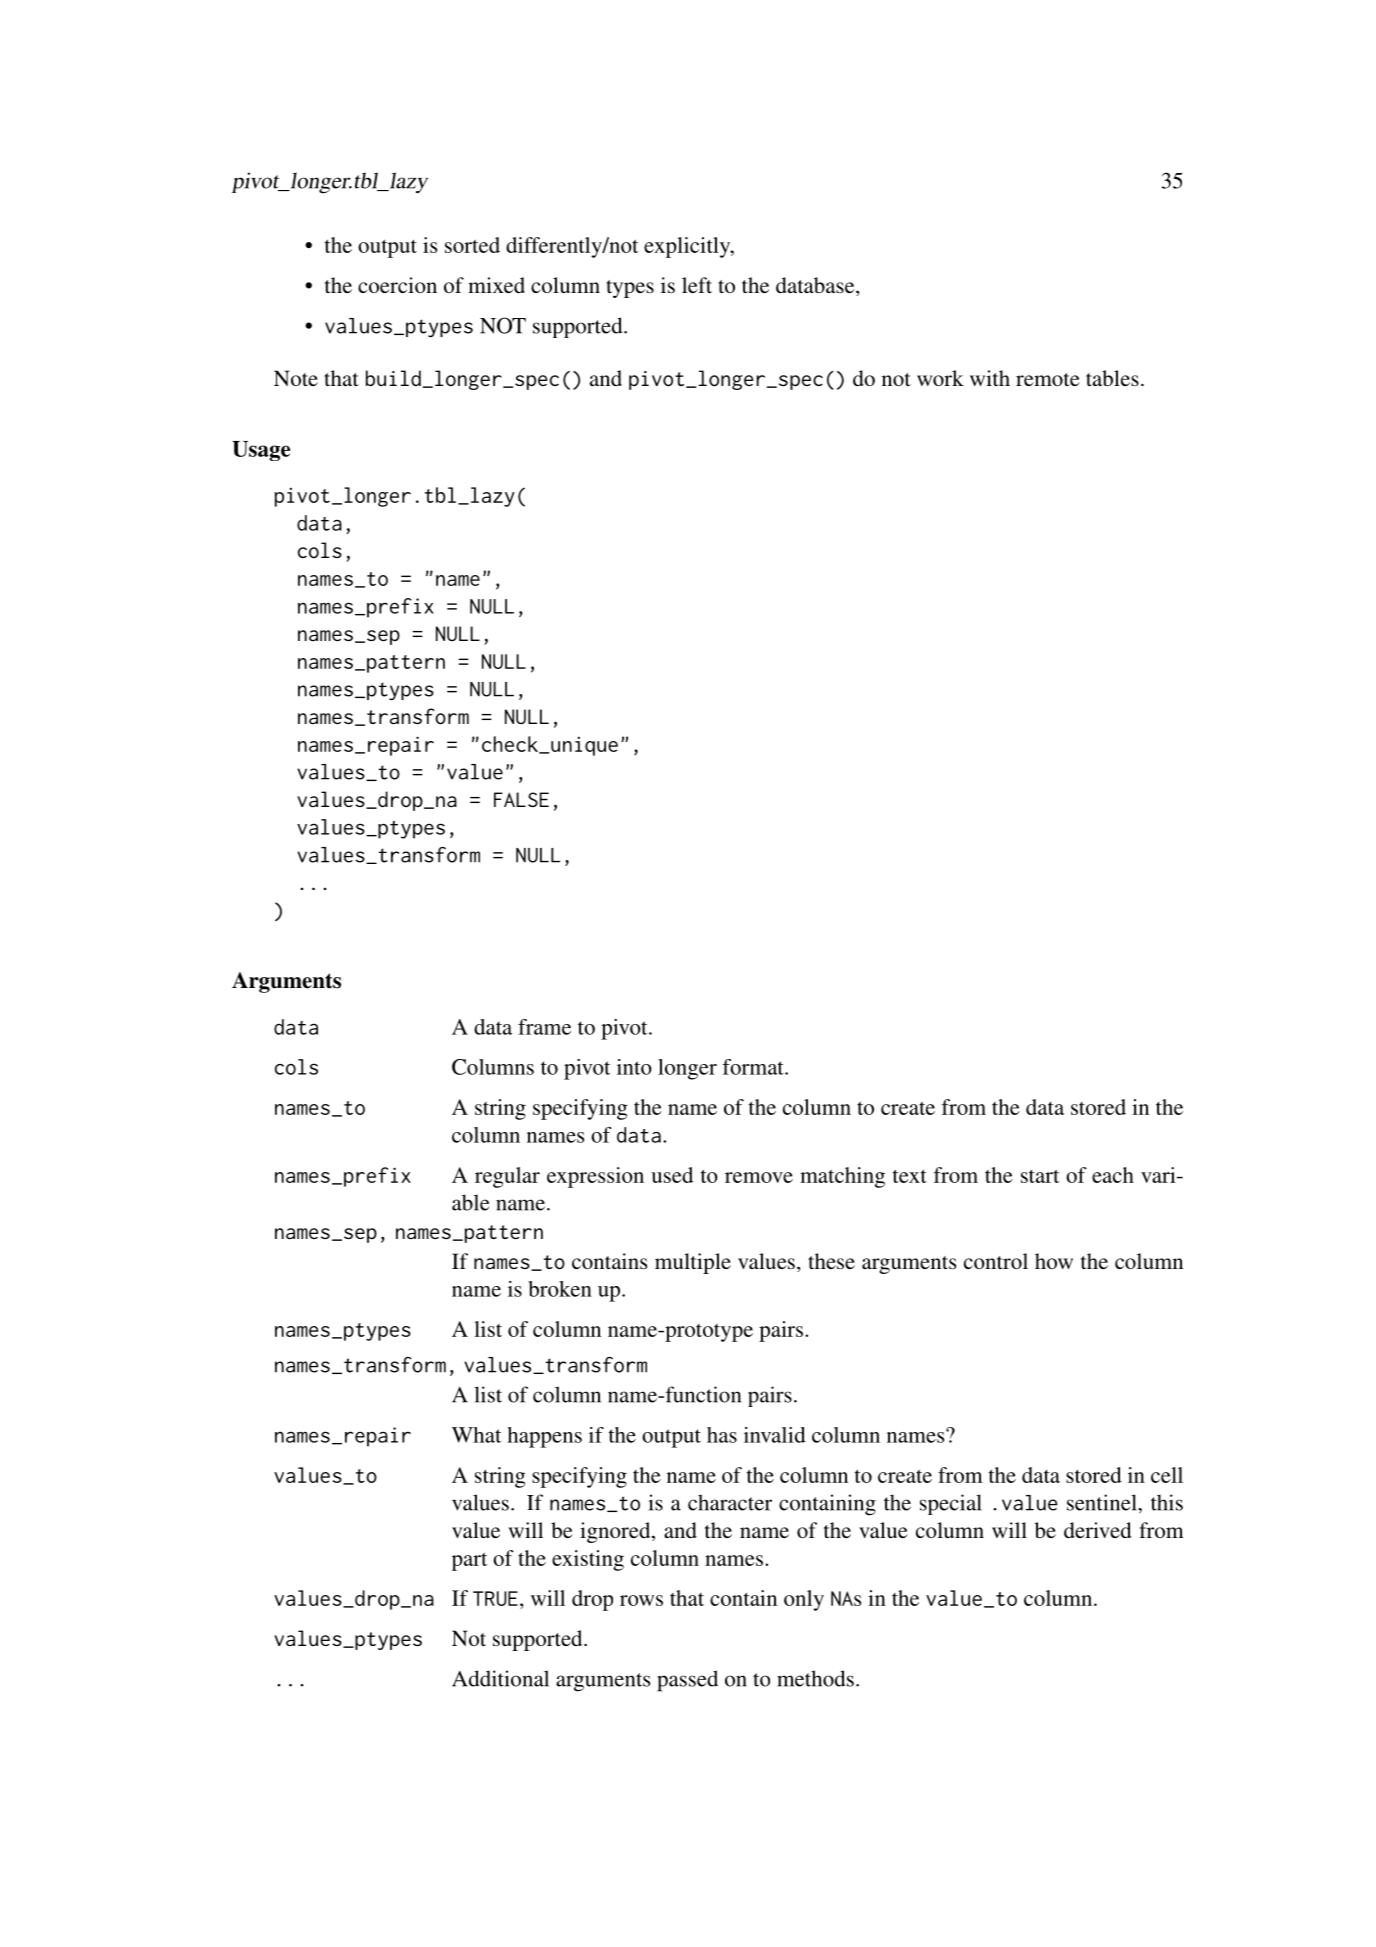  What do you see at coordinates (521, 799) in the screenshot?
I see `FALSE` at bounding box center [521, 799].
